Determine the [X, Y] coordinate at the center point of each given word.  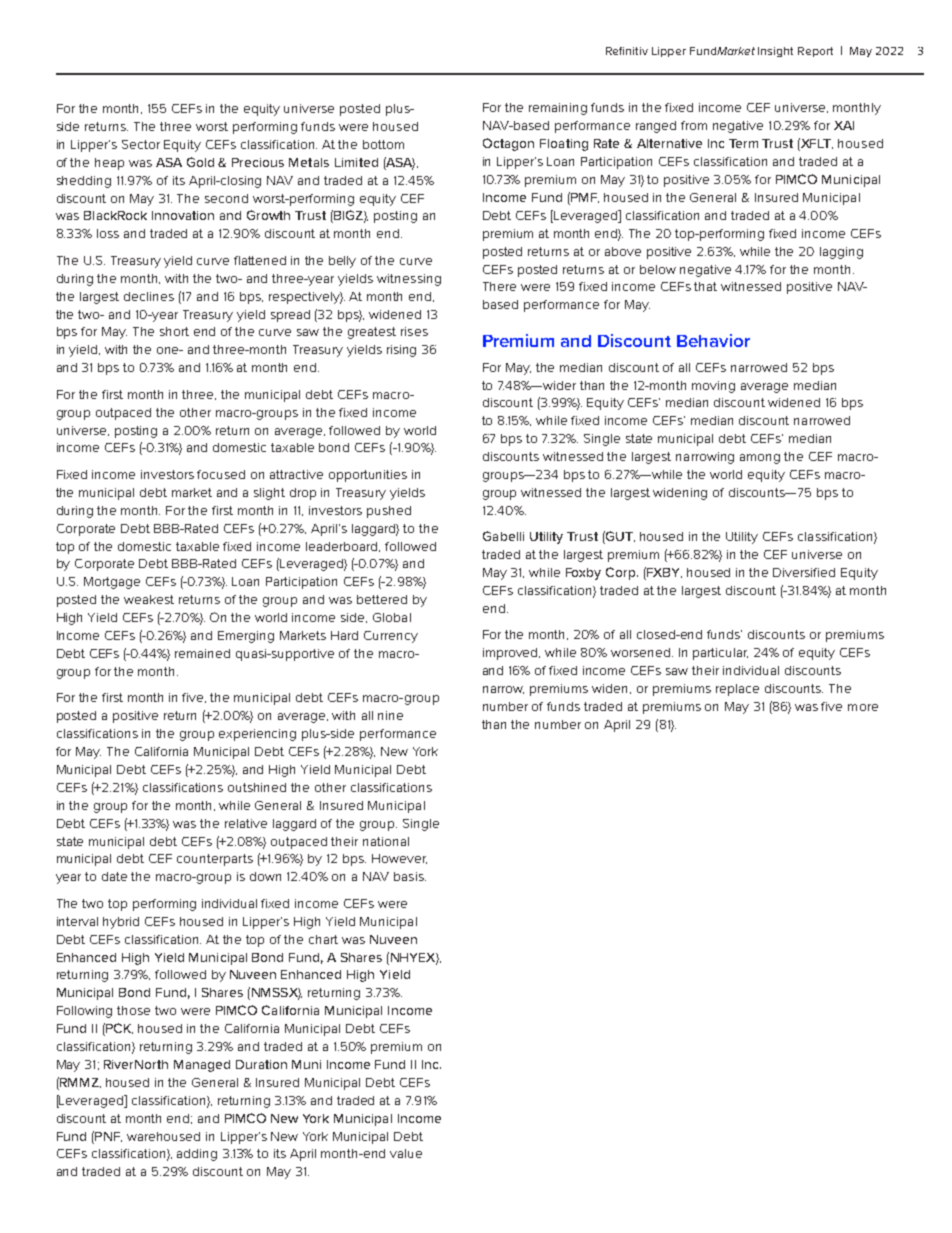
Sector [141, 144]
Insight [775, 52]
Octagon [508, 144]
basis [410, 876]
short [174, 331]
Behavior [713, 340]
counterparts [215, 860]
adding [197, 1155]
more [863, 707]
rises [414, 331]
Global [392, 617]
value [406, 1153]
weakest [149, 599]
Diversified [804, 572]
